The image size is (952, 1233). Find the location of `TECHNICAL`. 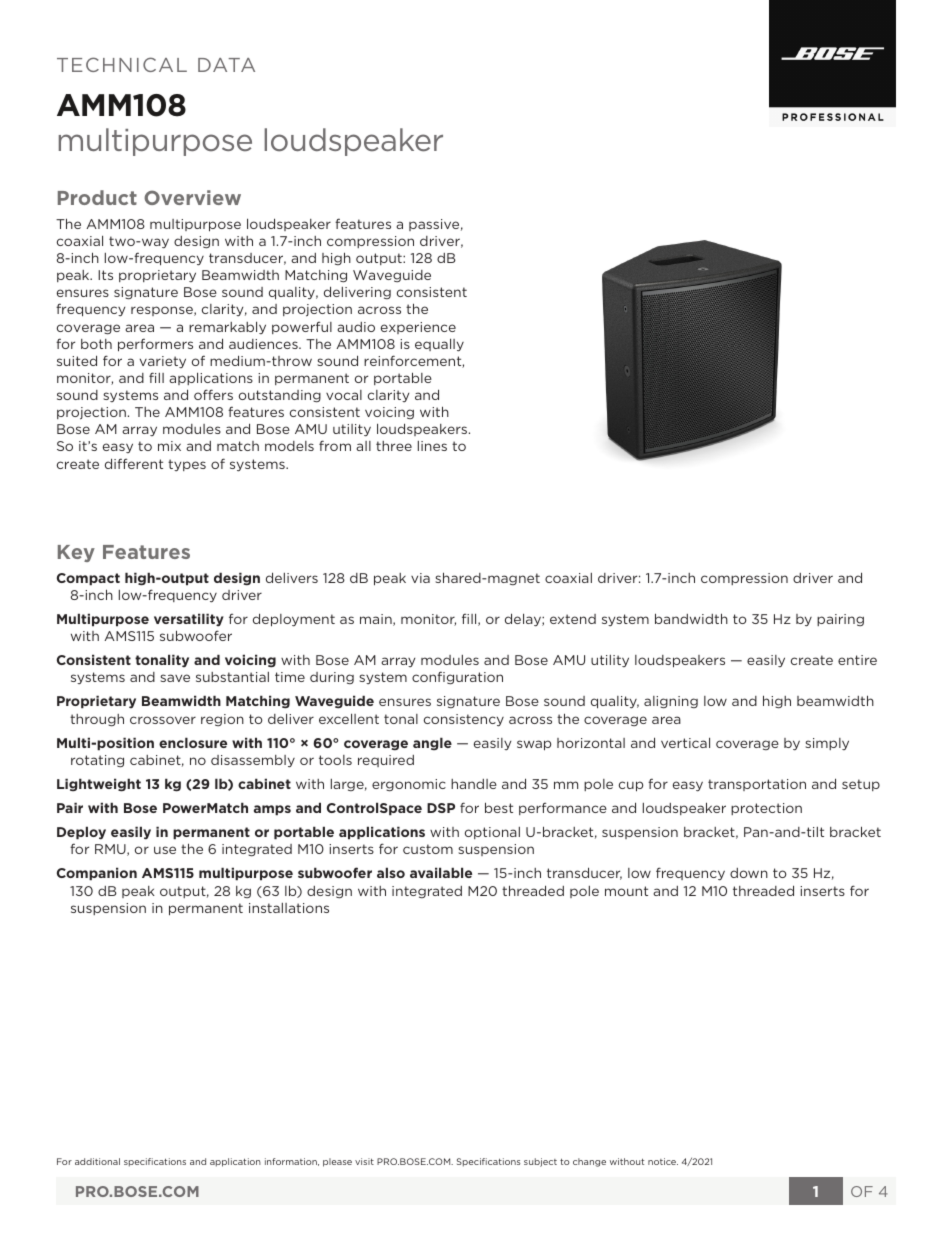

TECHNICAL is located at coordinates (122, 64).
